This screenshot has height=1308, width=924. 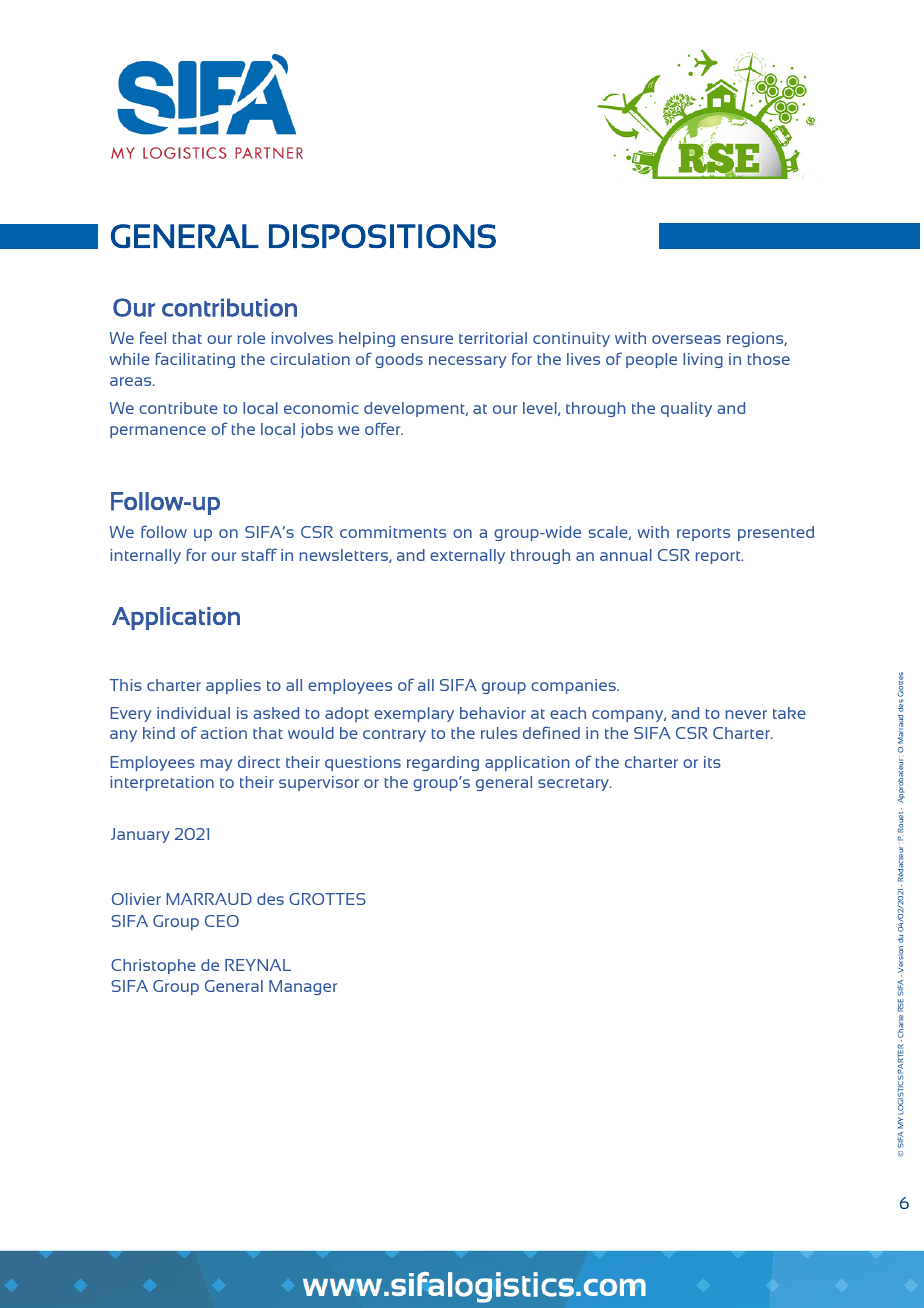 I want to click on annual, so click(x=626, y=555).
